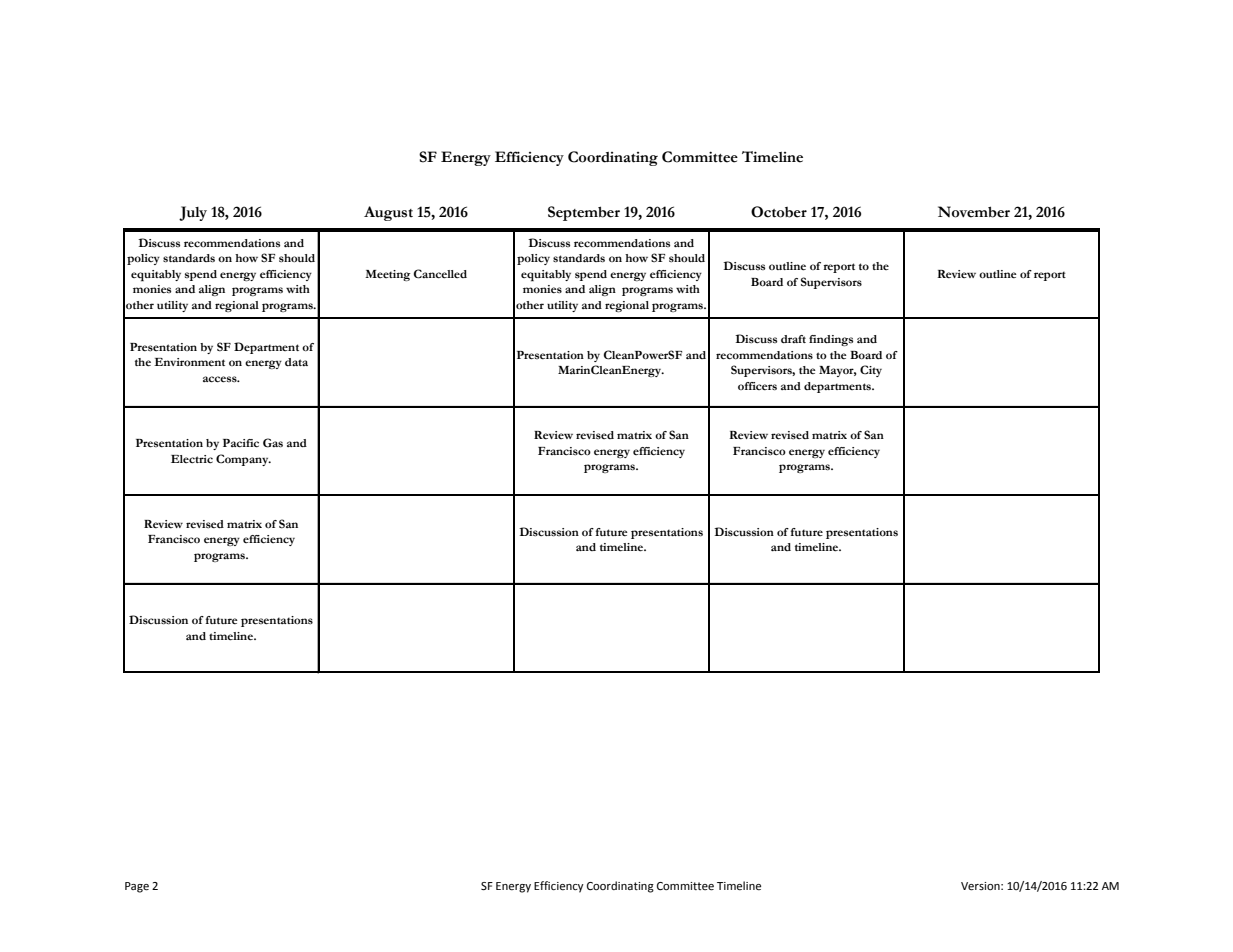 Image resolution: width=1233 pixels, height=952 pixels. Describe the element at coordinates (779, 212) in the image. I see `October` at that location.
